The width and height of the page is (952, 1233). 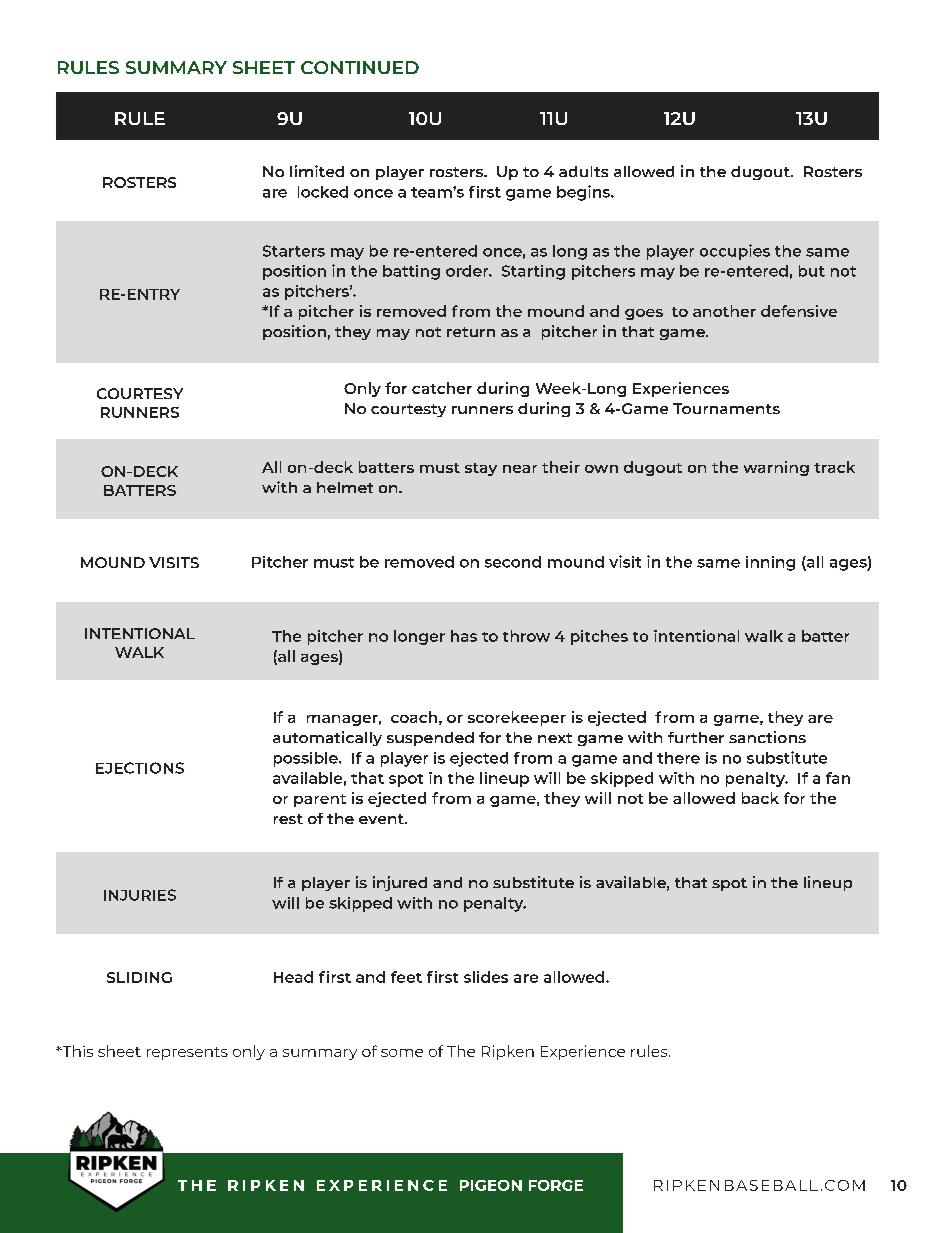 I want to click on inning, so click(x=770, y=563).
